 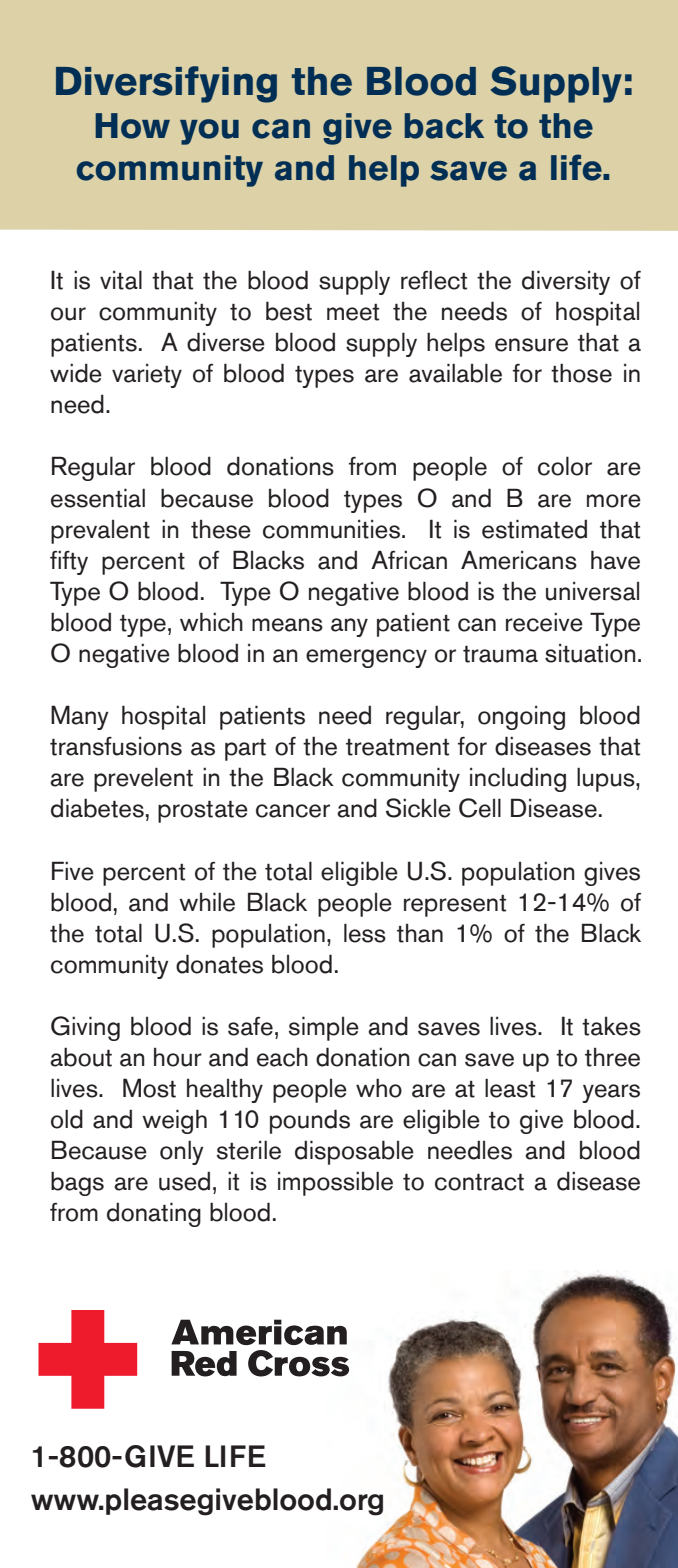 I want to click on donating, so click(x=154, y=1214).
